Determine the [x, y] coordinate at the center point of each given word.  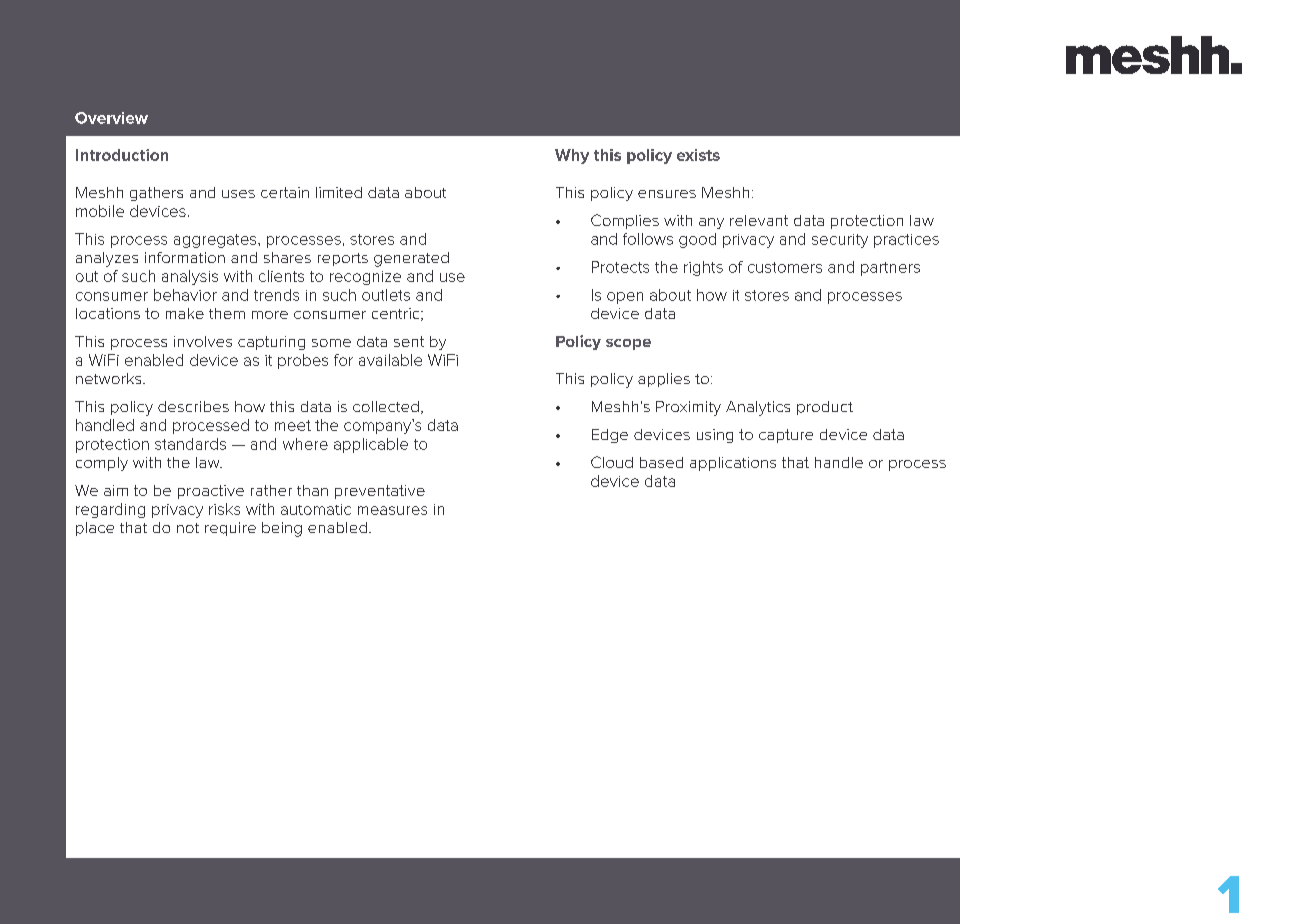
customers [785, 267]
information [185, 257]
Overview [111, 118]
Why [572, 156]
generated [411, 259]
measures [392, 510]
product [825, 408]
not [188, 528]
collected [386, 406]
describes [193, 406]
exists [698, 155]
